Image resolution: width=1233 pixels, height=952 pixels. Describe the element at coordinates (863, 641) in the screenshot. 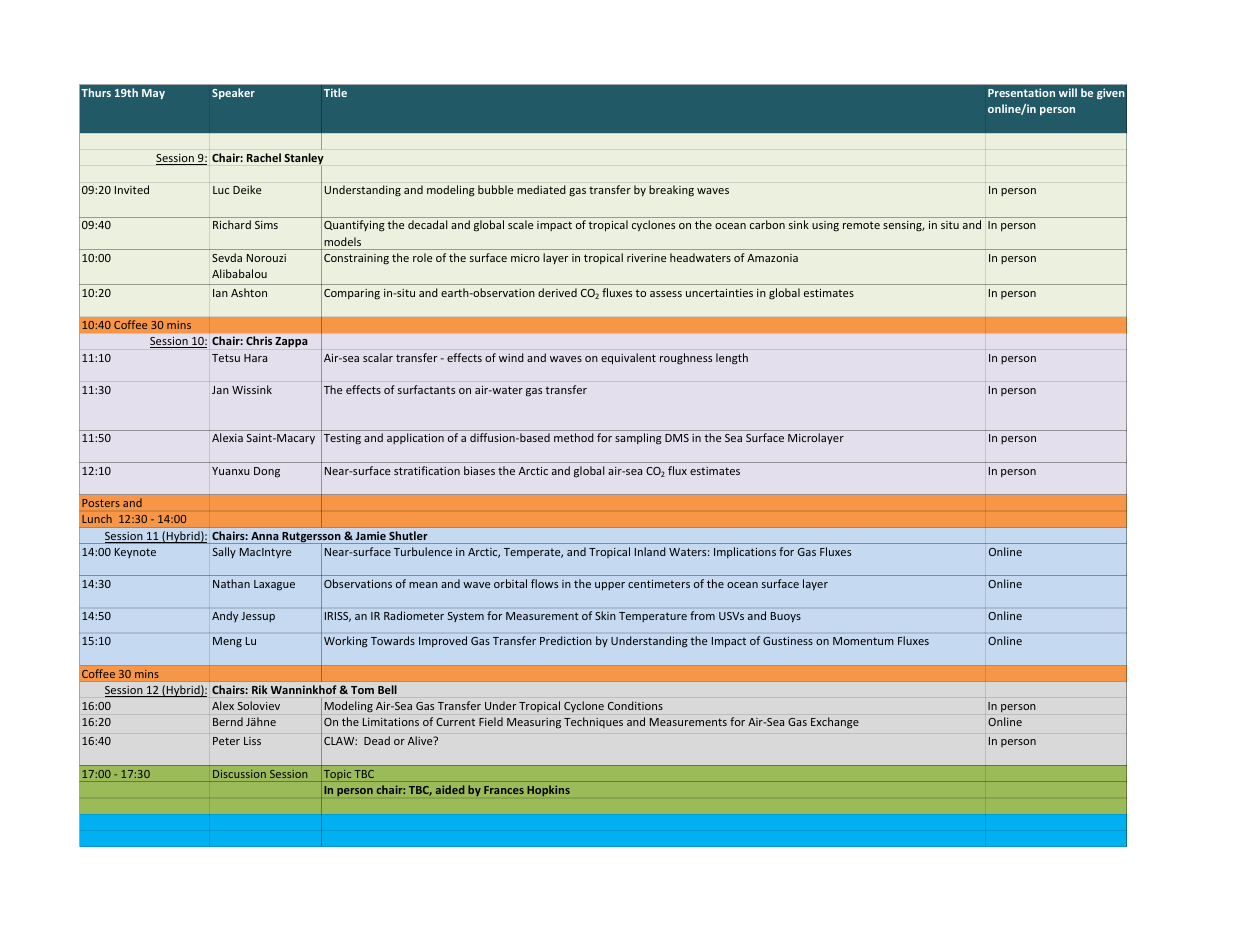

I see `Momentum` at that location.
